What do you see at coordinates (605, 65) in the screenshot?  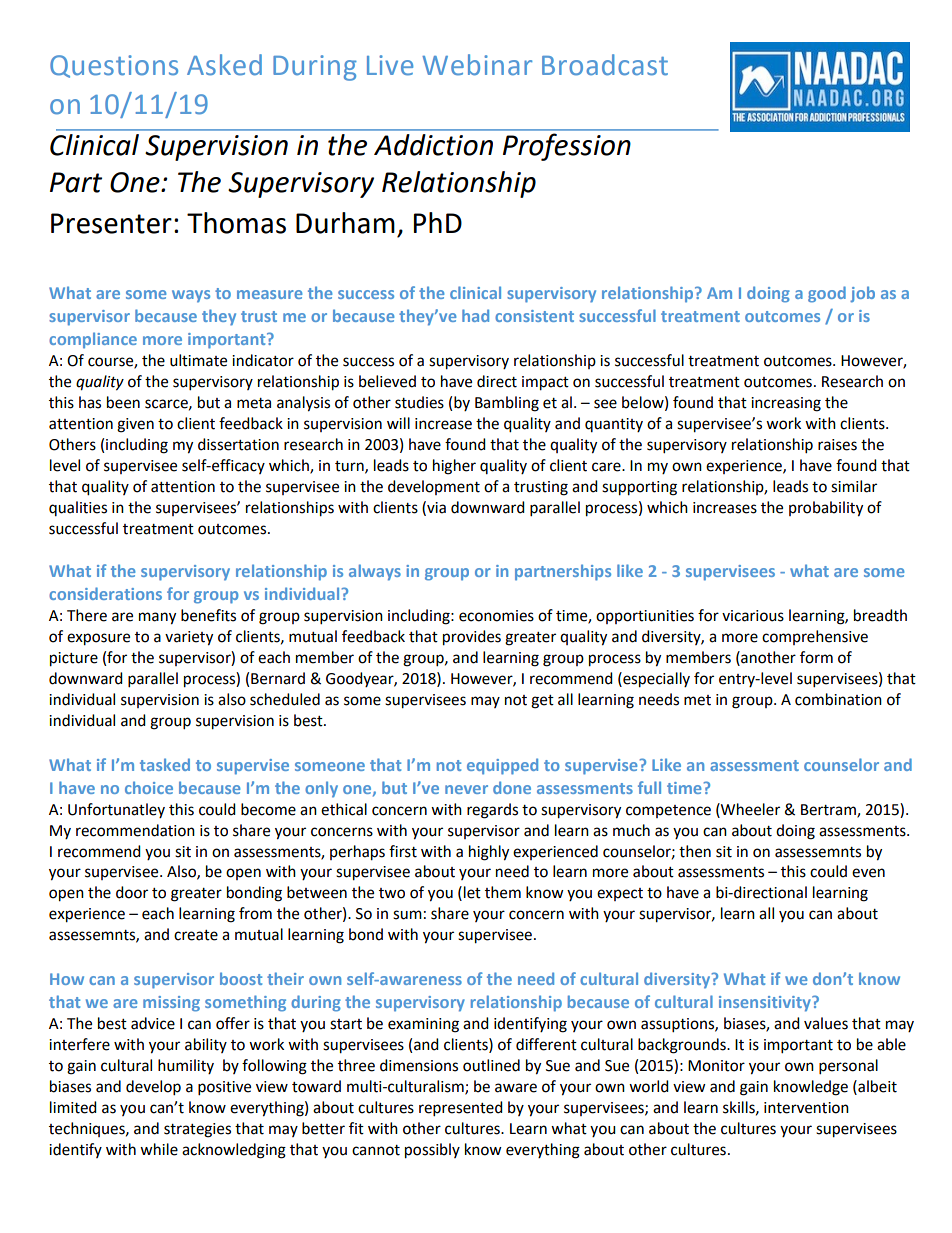 I see `Broadcast` at bounding box center [605, 65].
